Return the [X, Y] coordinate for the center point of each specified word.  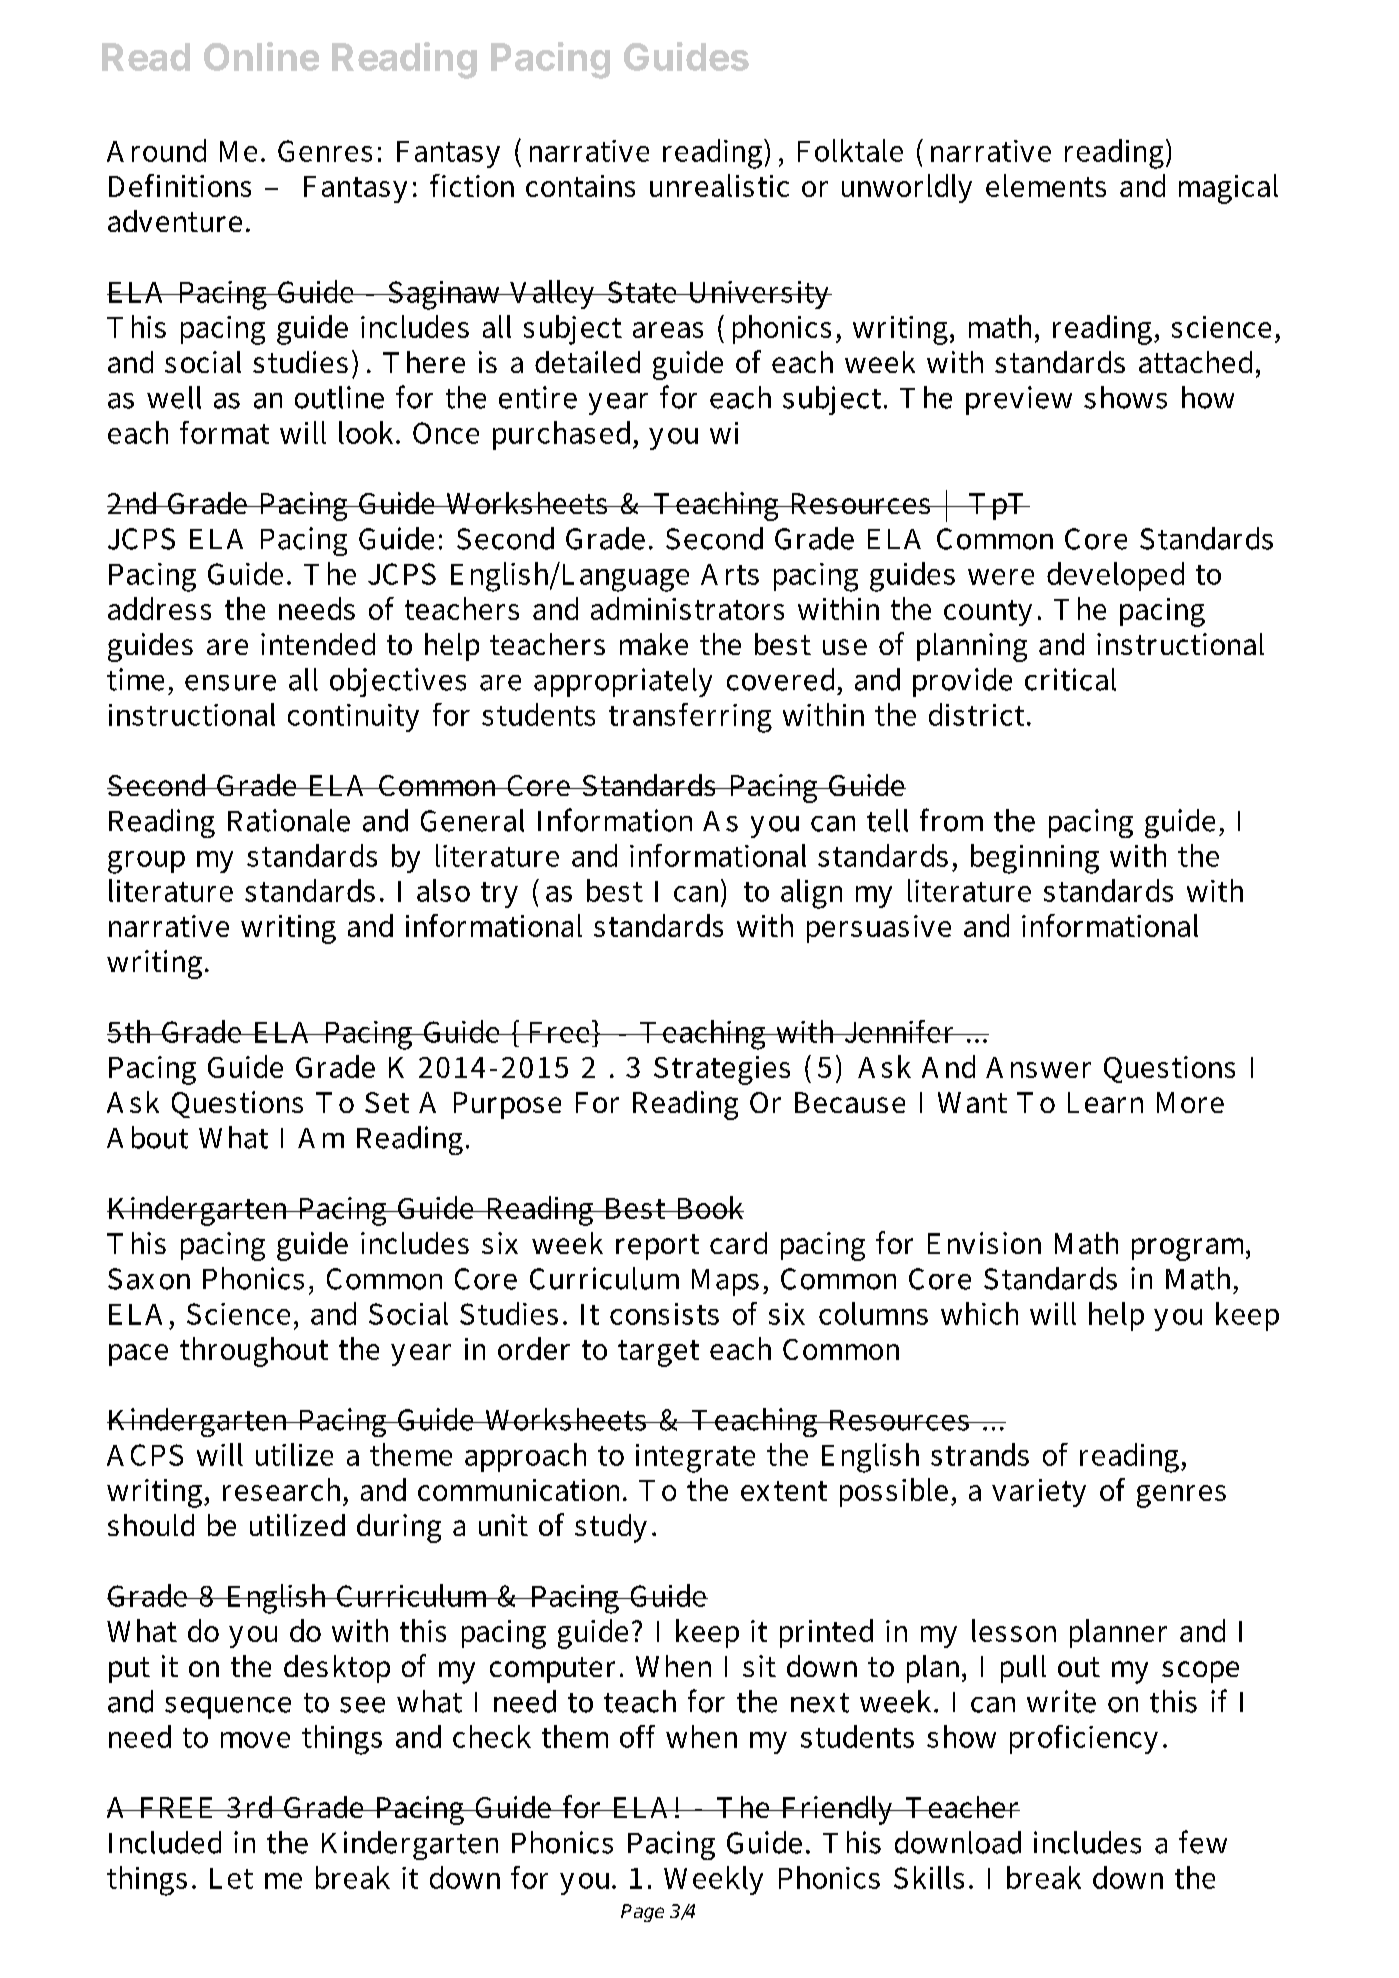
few [1203, 1842]
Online [261, 56]
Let [231, 1878]
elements [1046, 185]
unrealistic [719, 185]
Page [642, 1913]
